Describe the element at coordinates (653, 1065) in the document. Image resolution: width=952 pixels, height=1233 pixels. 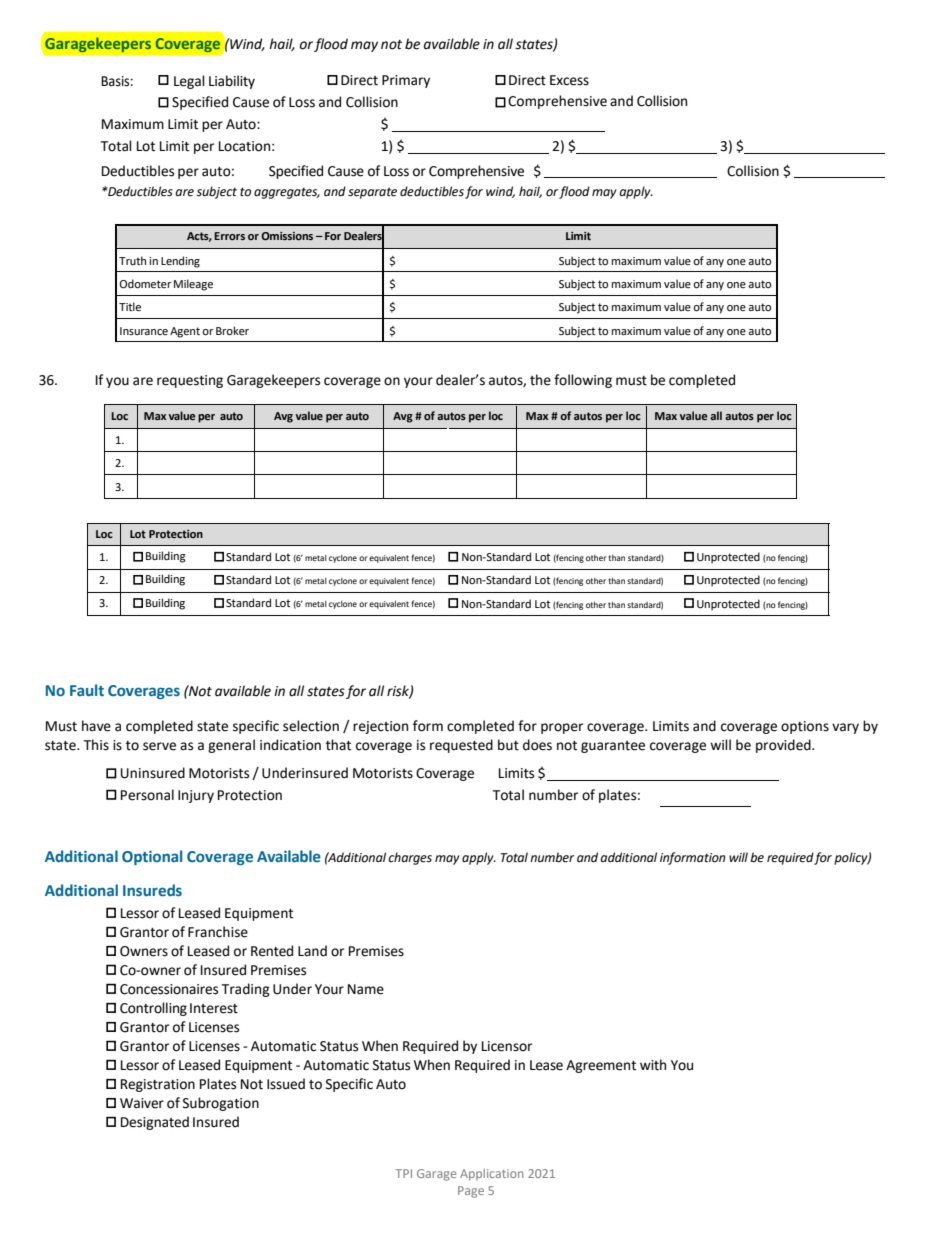
I see `with` at that location.
